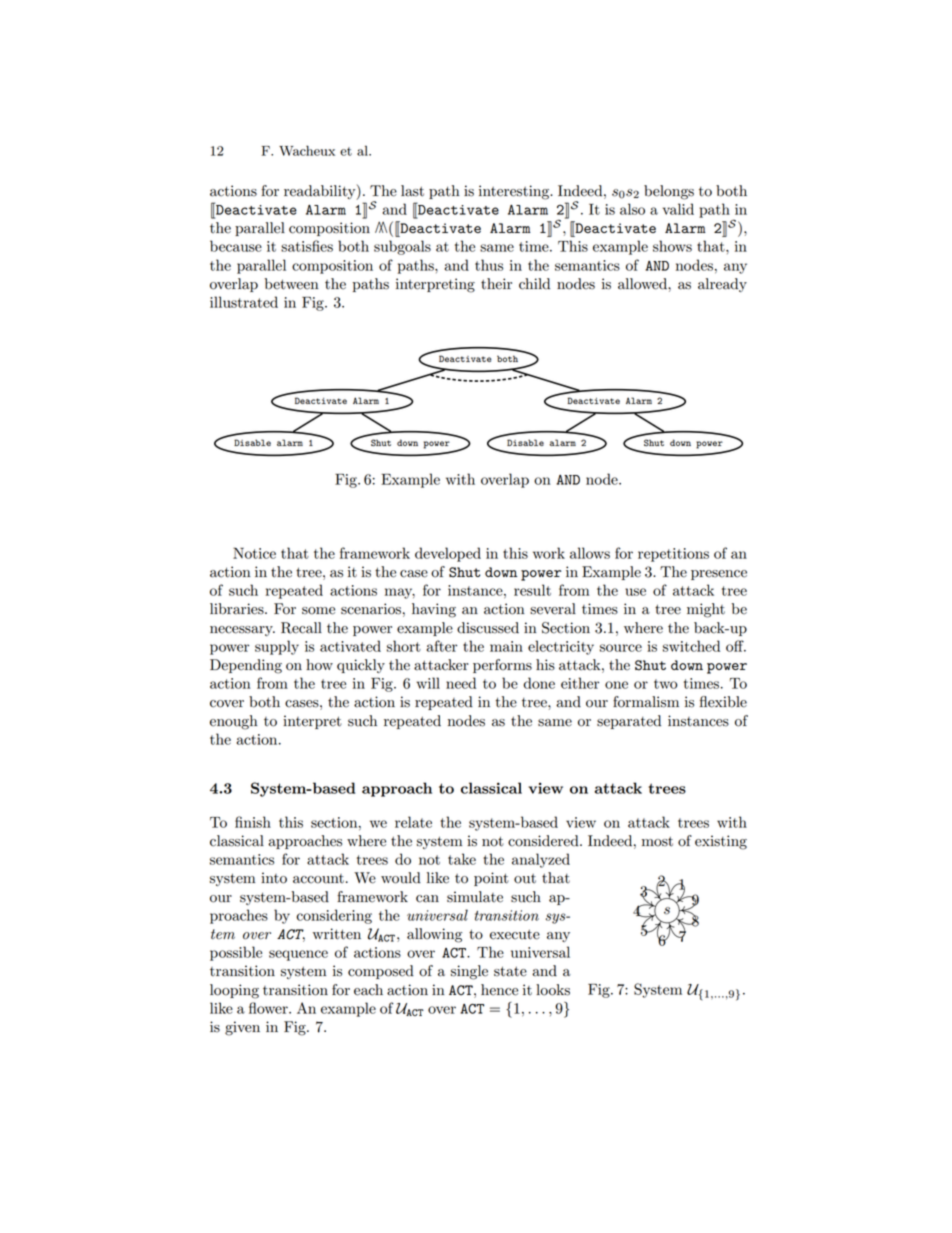 The image size is (952, 1233). What do you see at coordinates (515, 192) in the image?
I see `interesting` at bounding box center [515, 192].
